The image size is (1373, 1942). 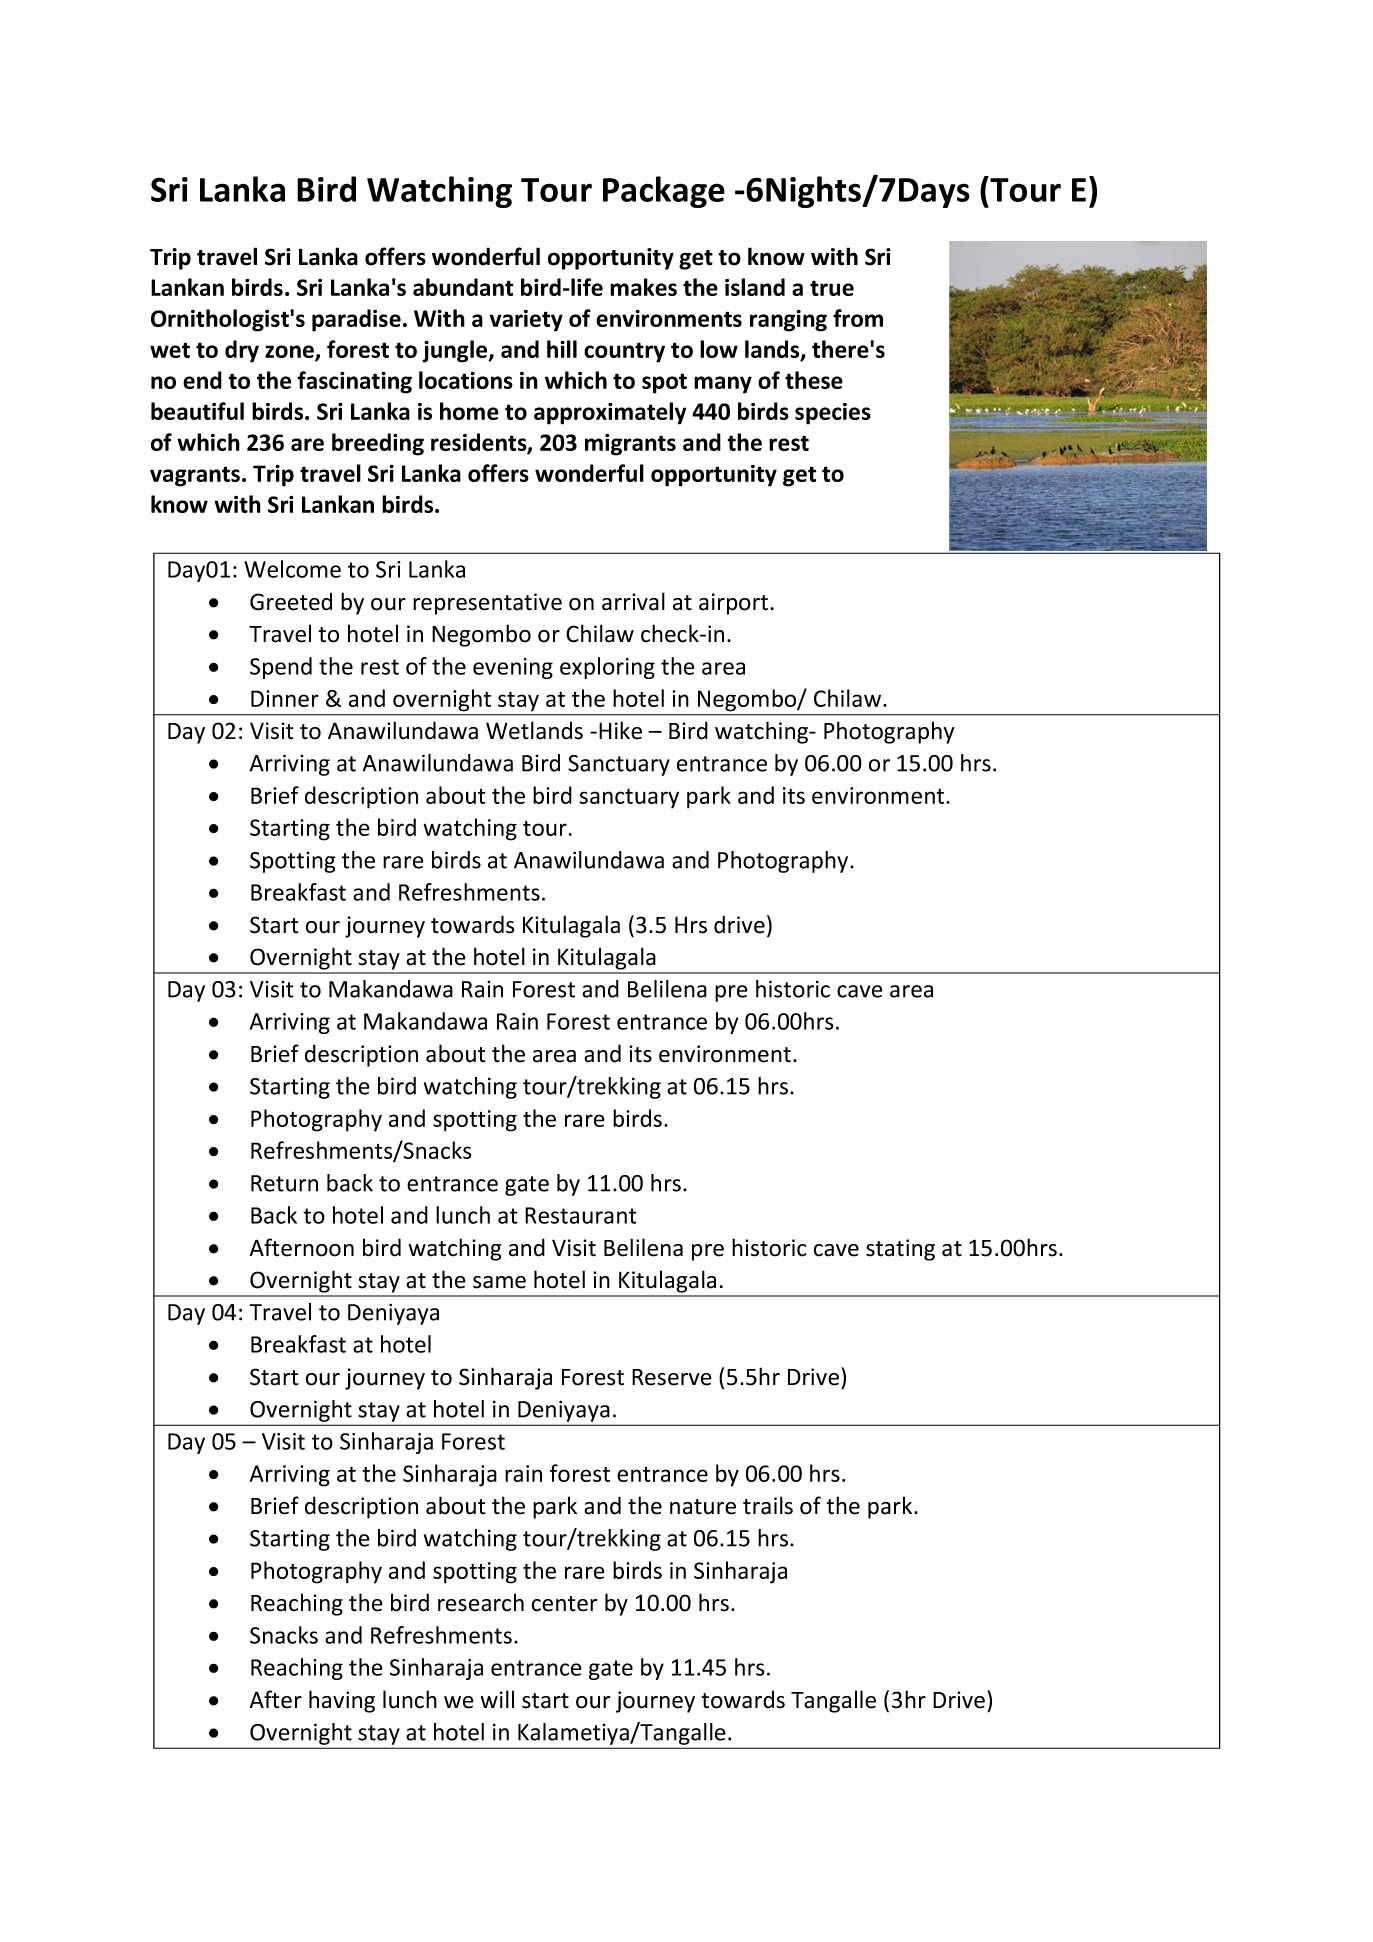 I want to click on Return, so click(x=284, y=1183).
